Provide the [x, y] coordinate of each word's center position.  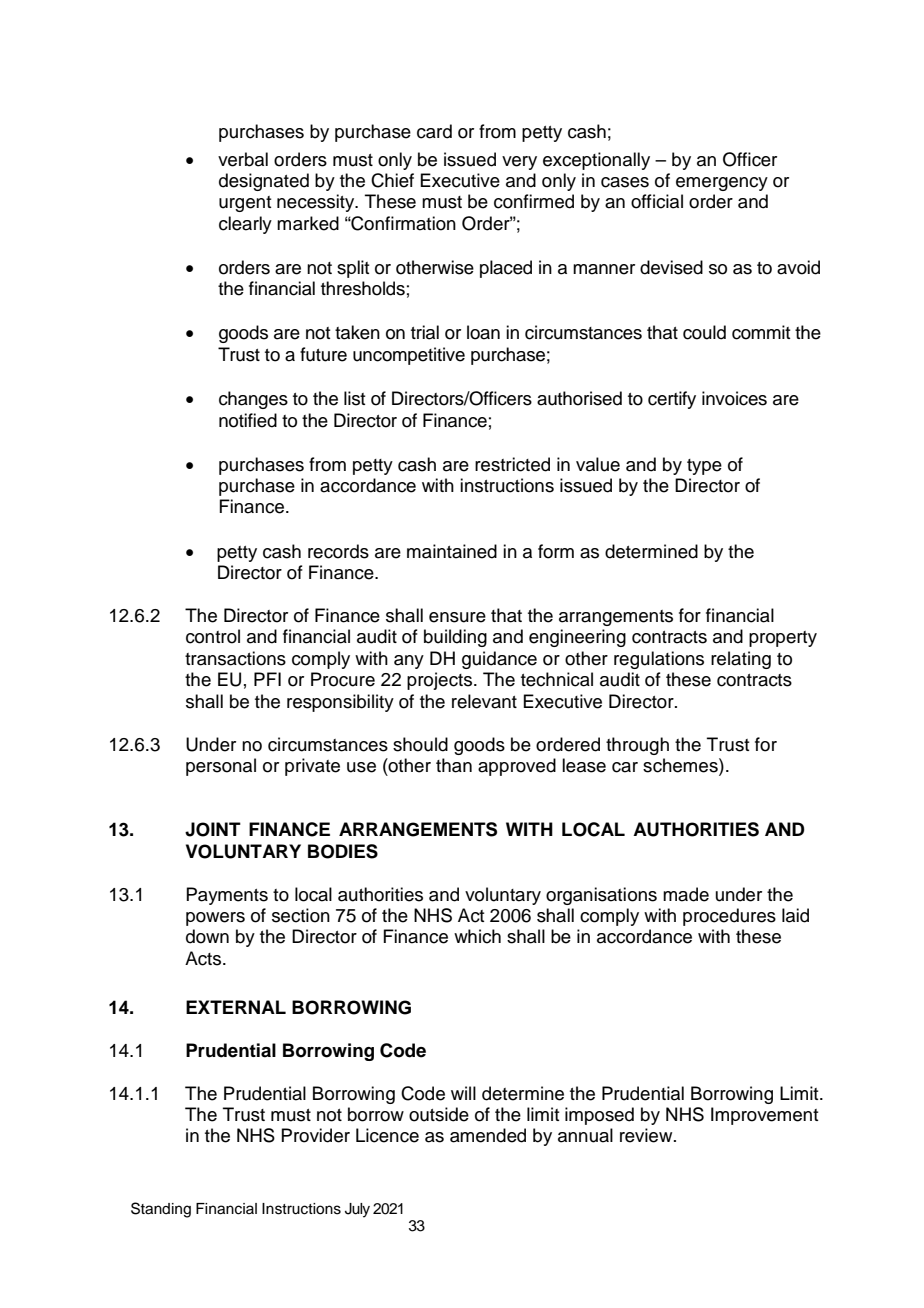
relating [741, 660]
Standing [161, 1210]
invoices [734, 398]
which [477, 936]
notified [248, 420]
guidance [499, 660]
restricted [512, 464]
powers [215, 919]
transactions [235, 658]
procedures [729, 917]
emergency [722, 184]
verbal [243, 159]
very [519, 163]
